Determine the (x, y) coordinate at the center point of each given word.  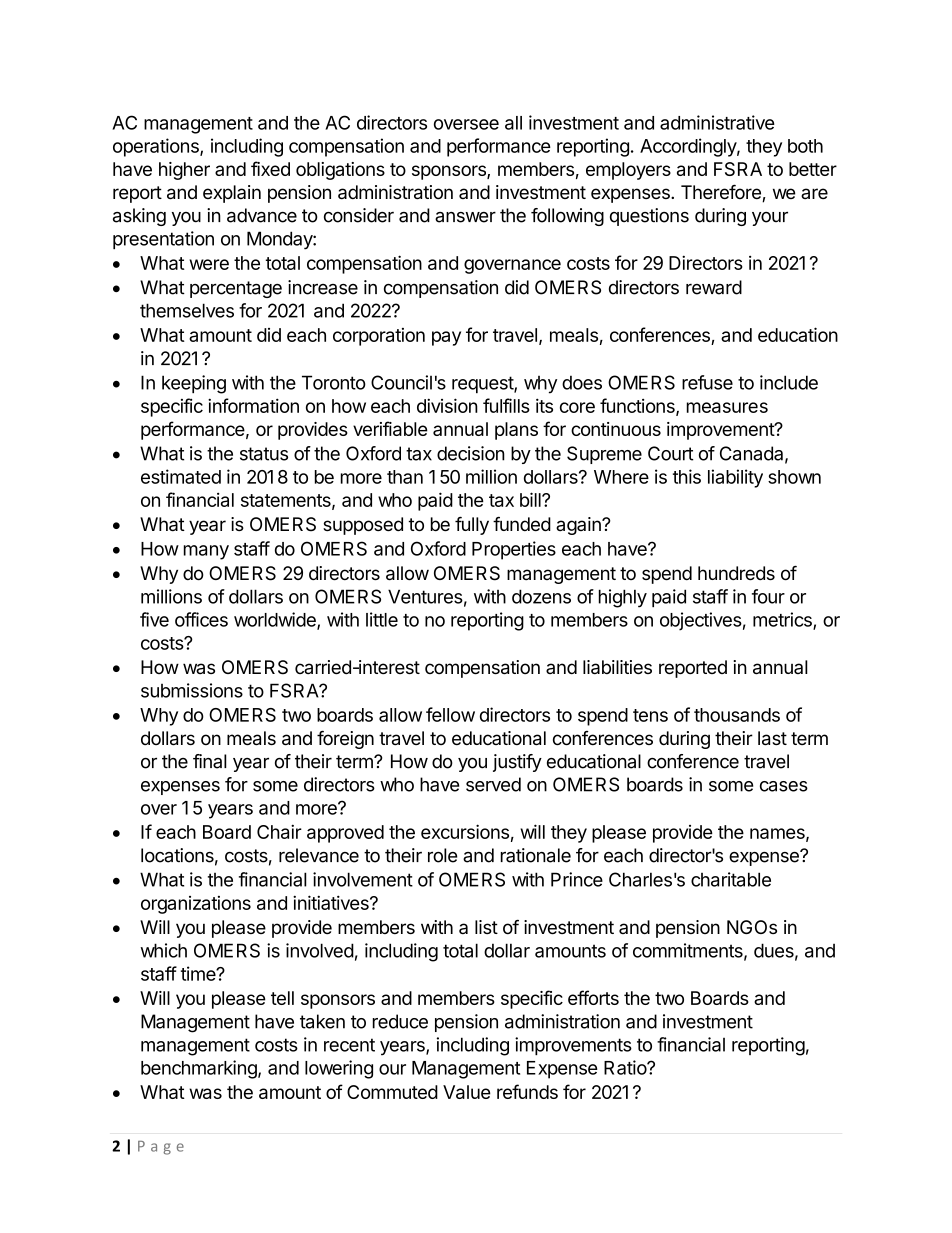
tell (282, 998)
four (768, 596)
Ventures (425, 596)
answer (465, 217)
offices (201, 619)
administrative (717, 122)
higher (184, 171)
